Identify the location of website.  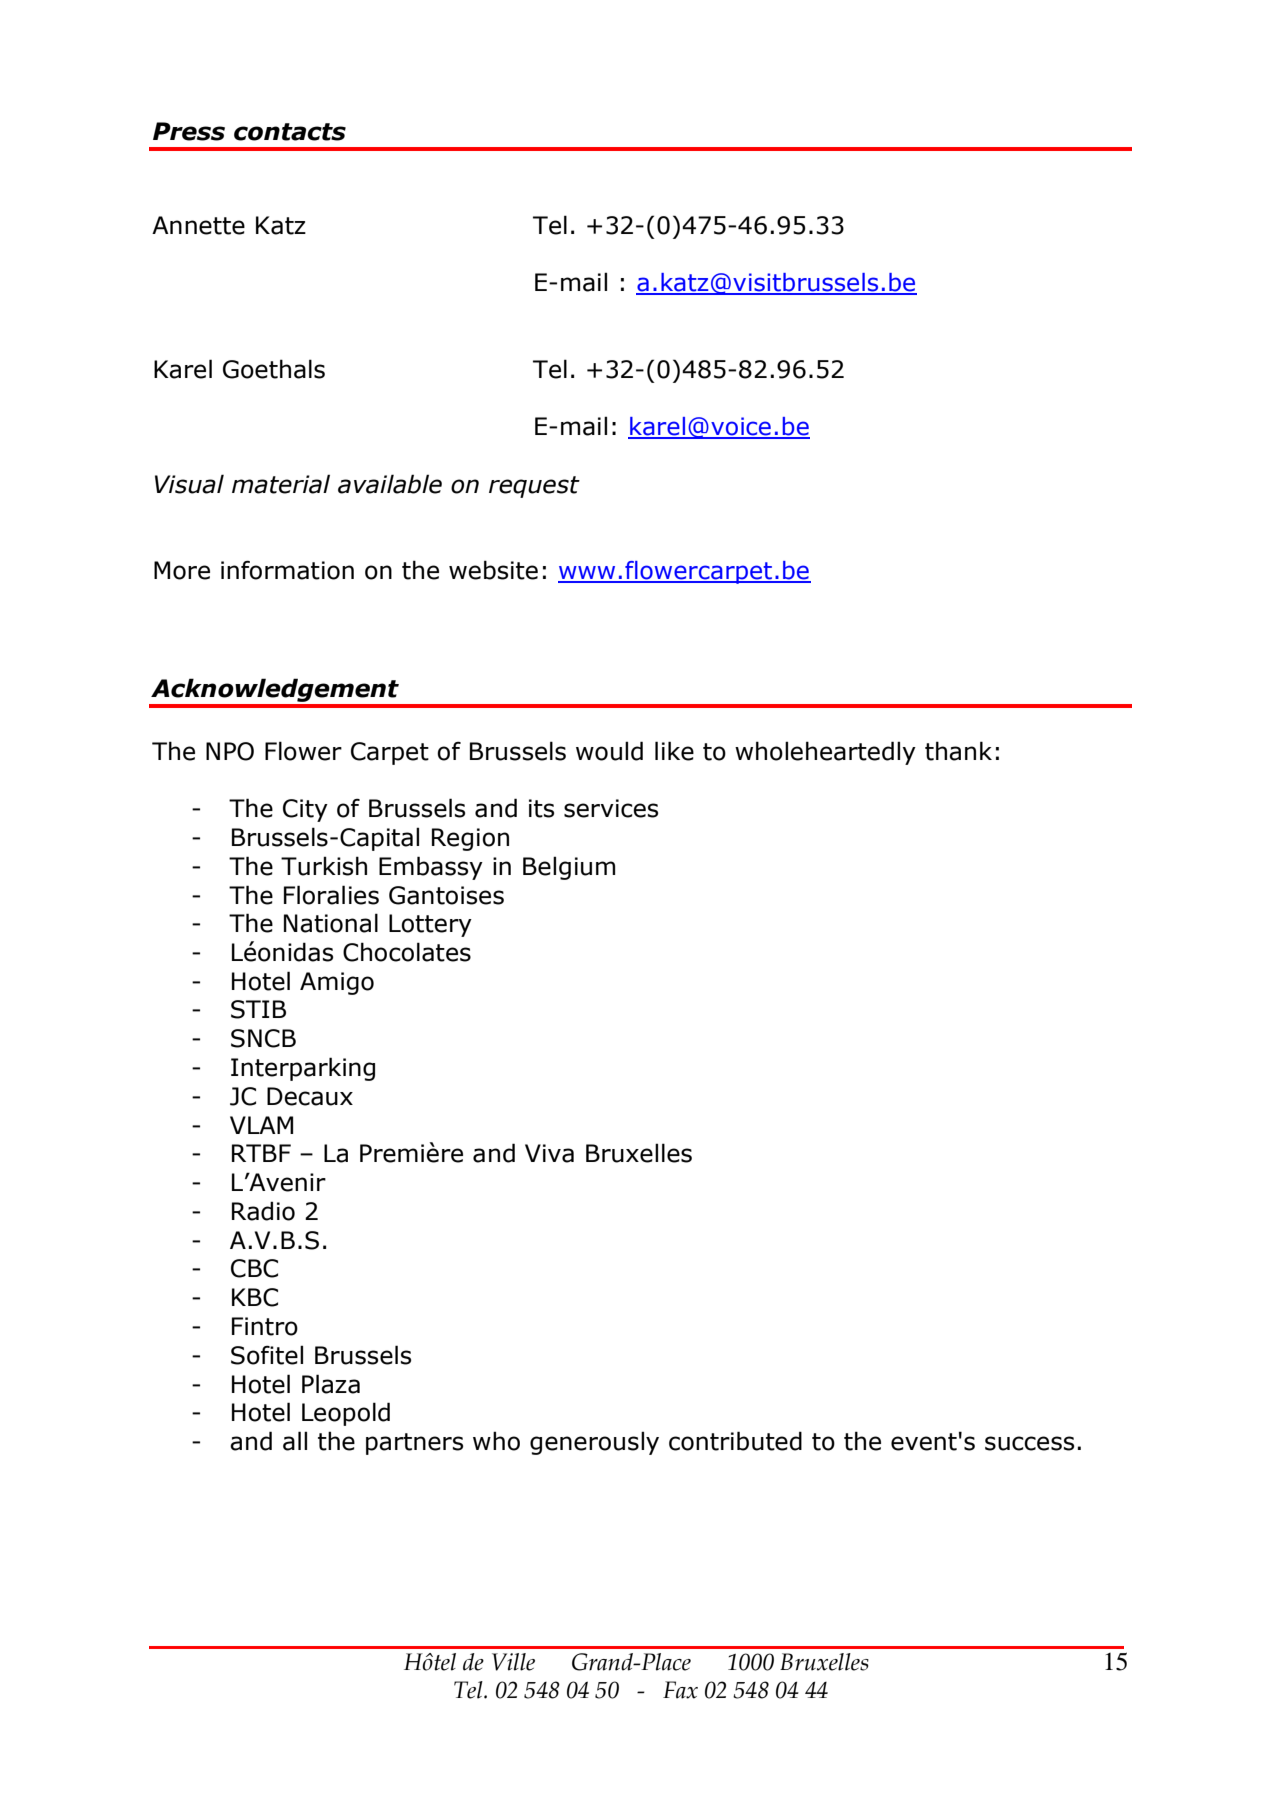
(493, 570).
